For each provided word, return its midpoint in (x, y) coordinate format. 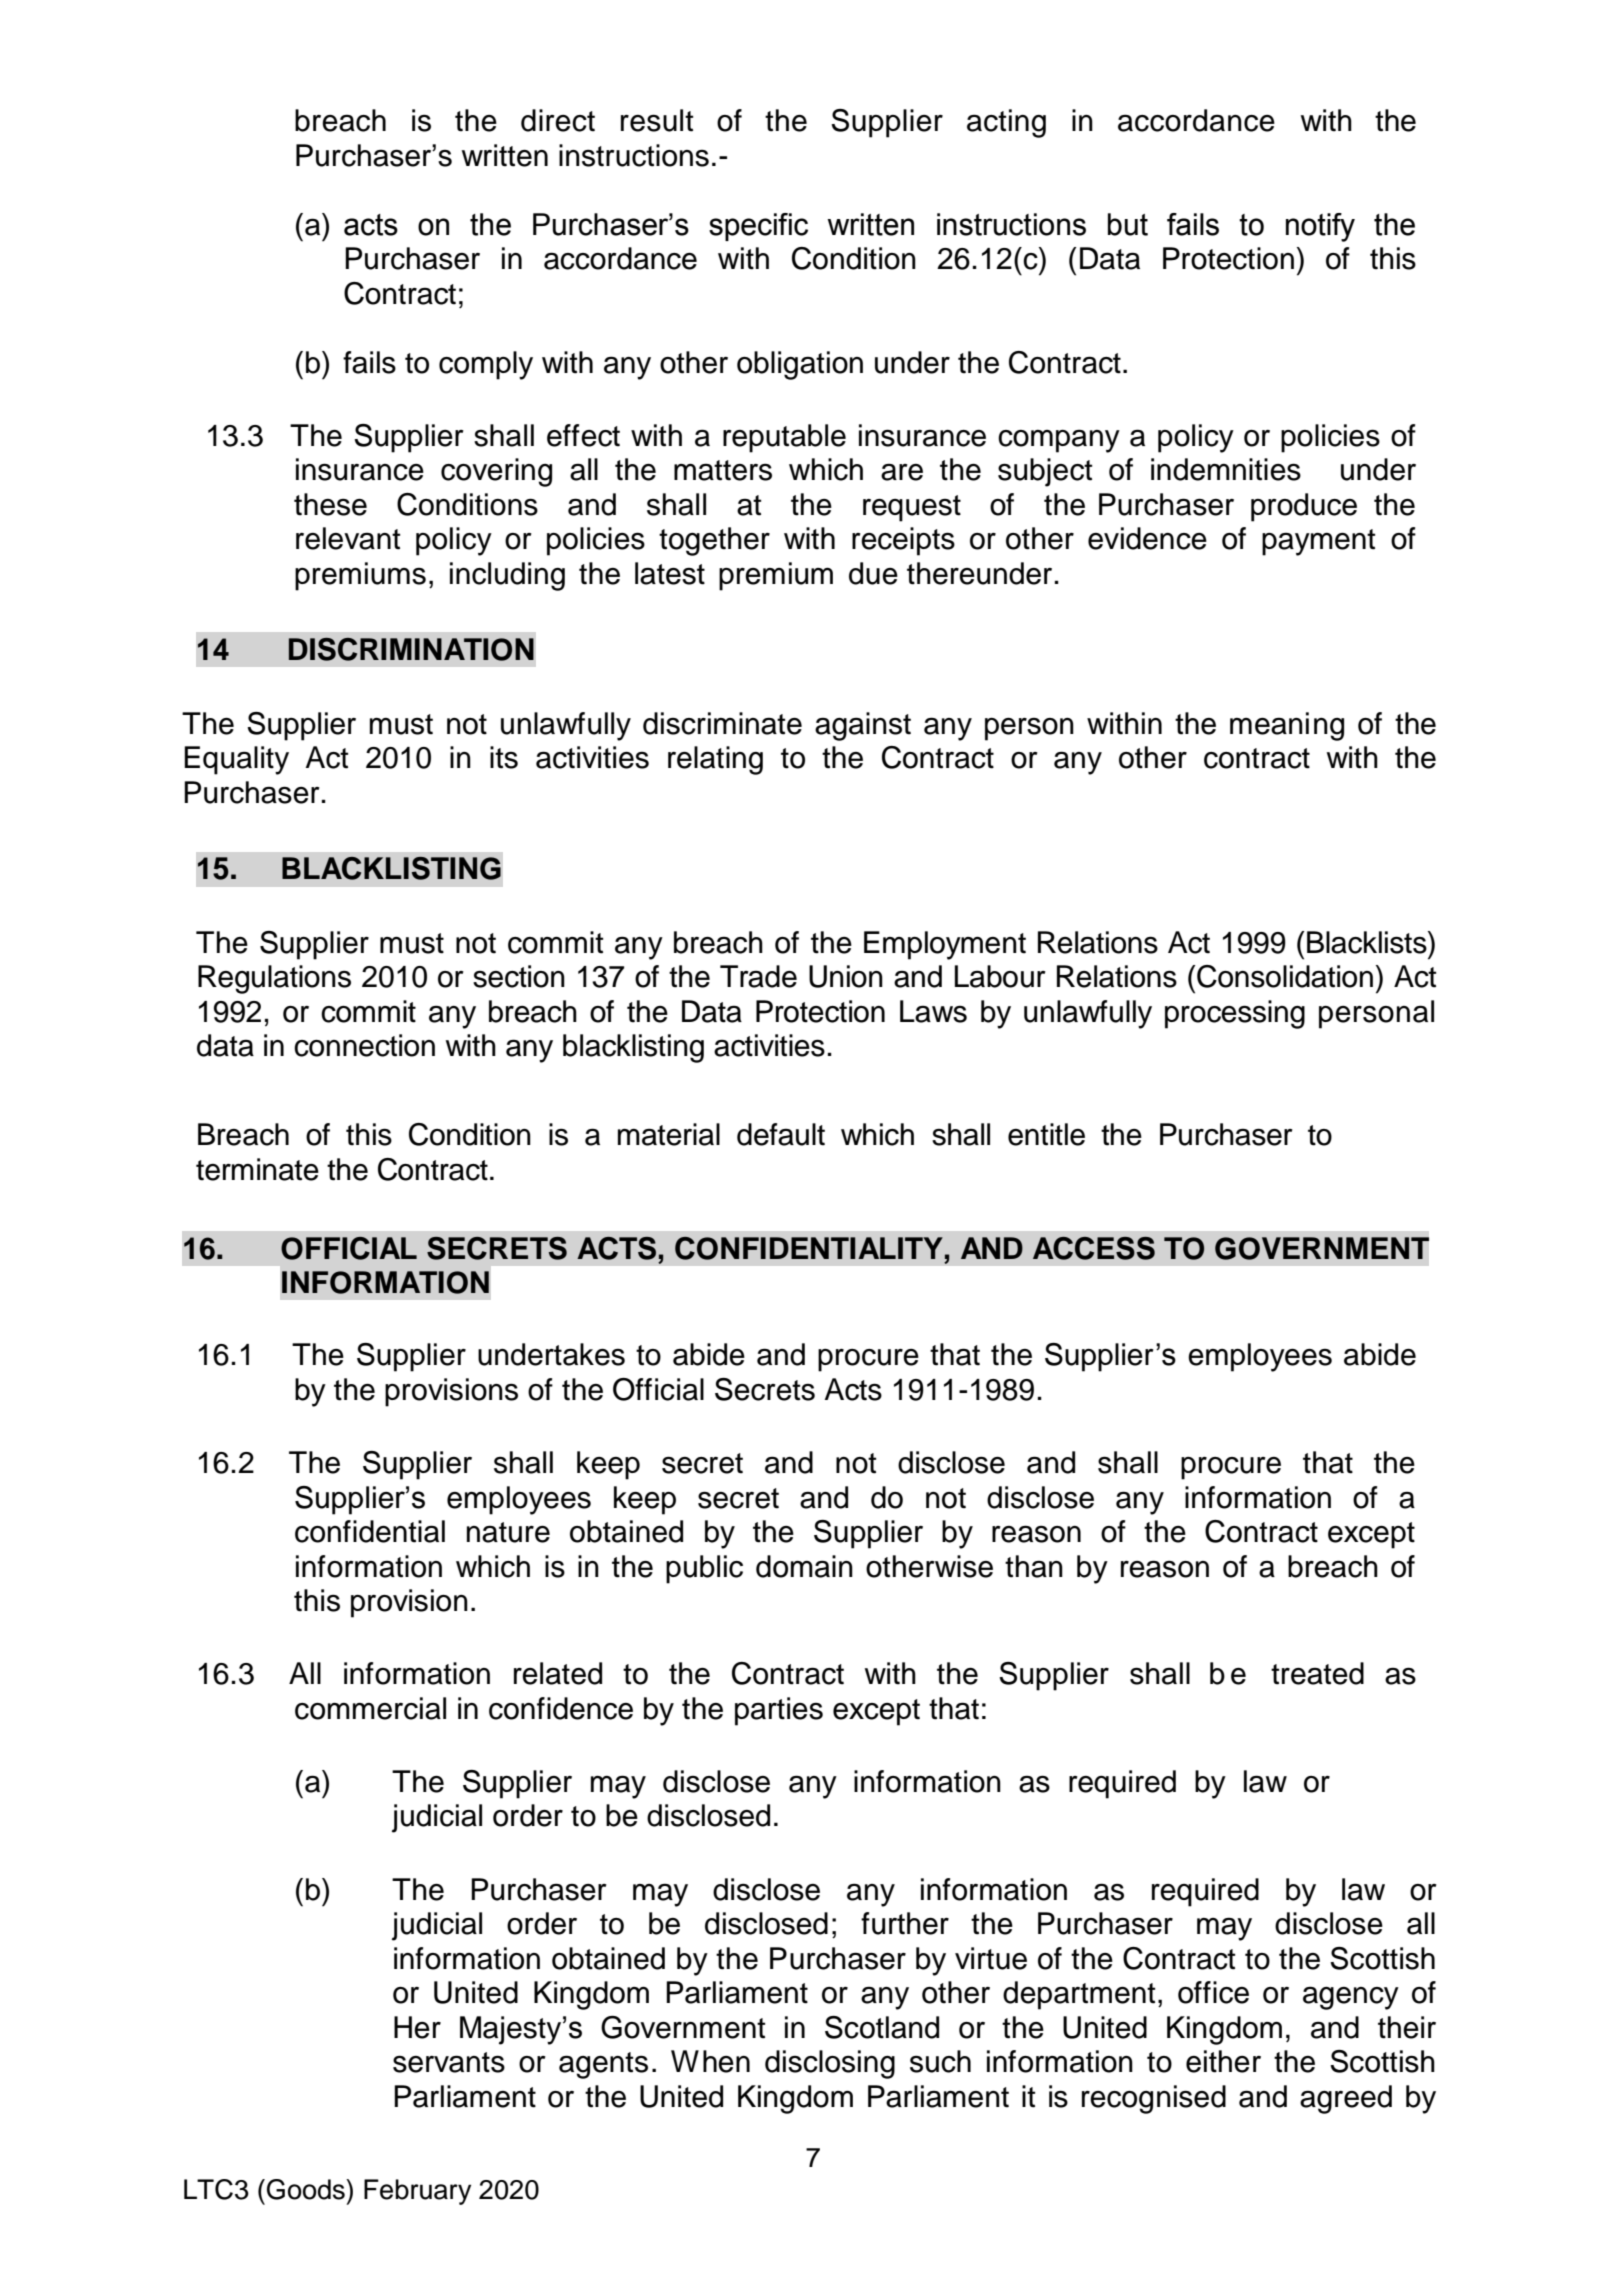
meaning (1287, 726)
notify (1320, 227)
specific (758, 227)
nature (508, 1532)
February (417, 2192)
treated (1317, 1673)
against (863, 726)
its (504, 757)
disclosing (830, 2064)
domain (804, 1566)
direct (558, 120)
